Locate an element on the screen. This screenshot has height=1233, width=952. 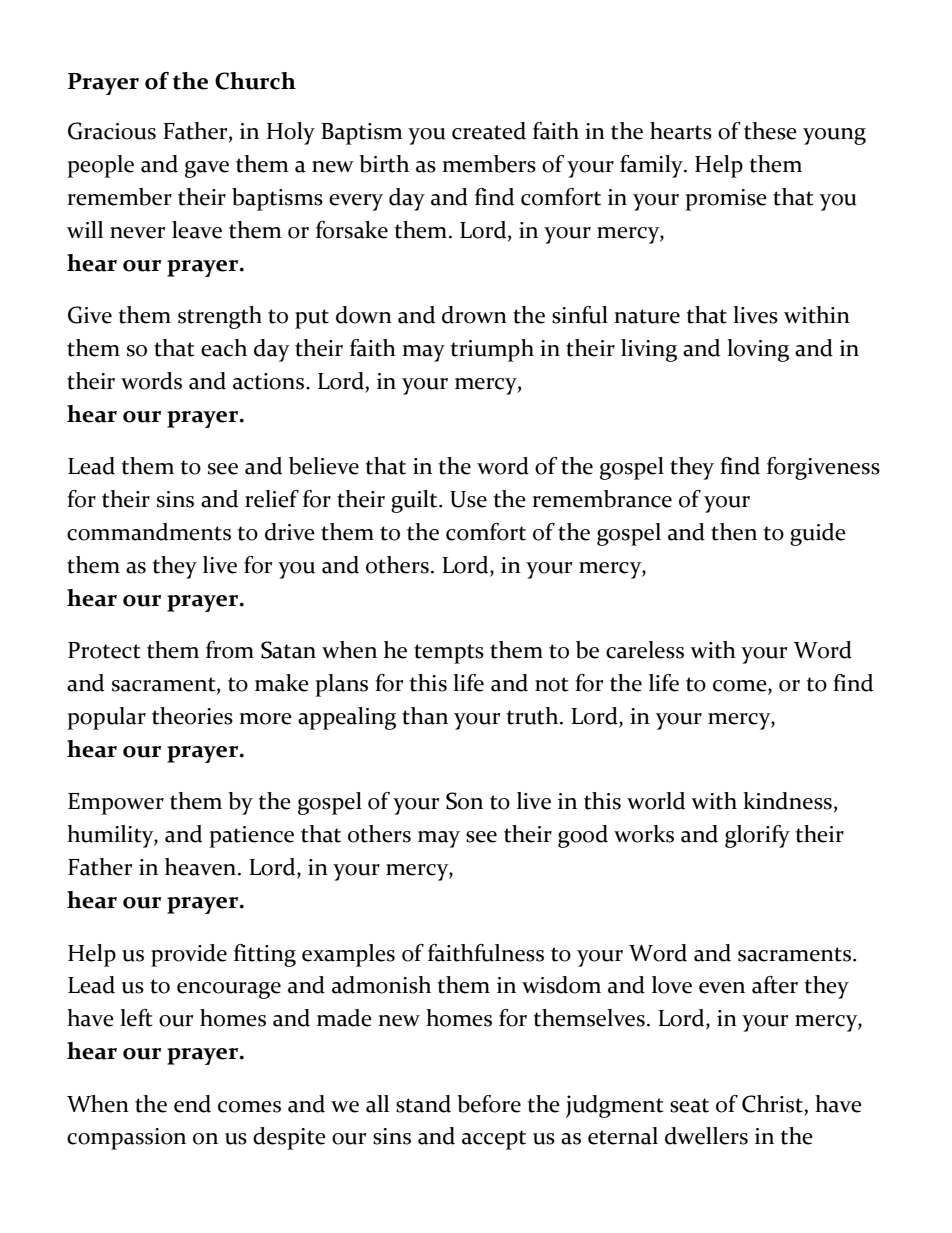
tempts is located at coordinates (449, 654).
